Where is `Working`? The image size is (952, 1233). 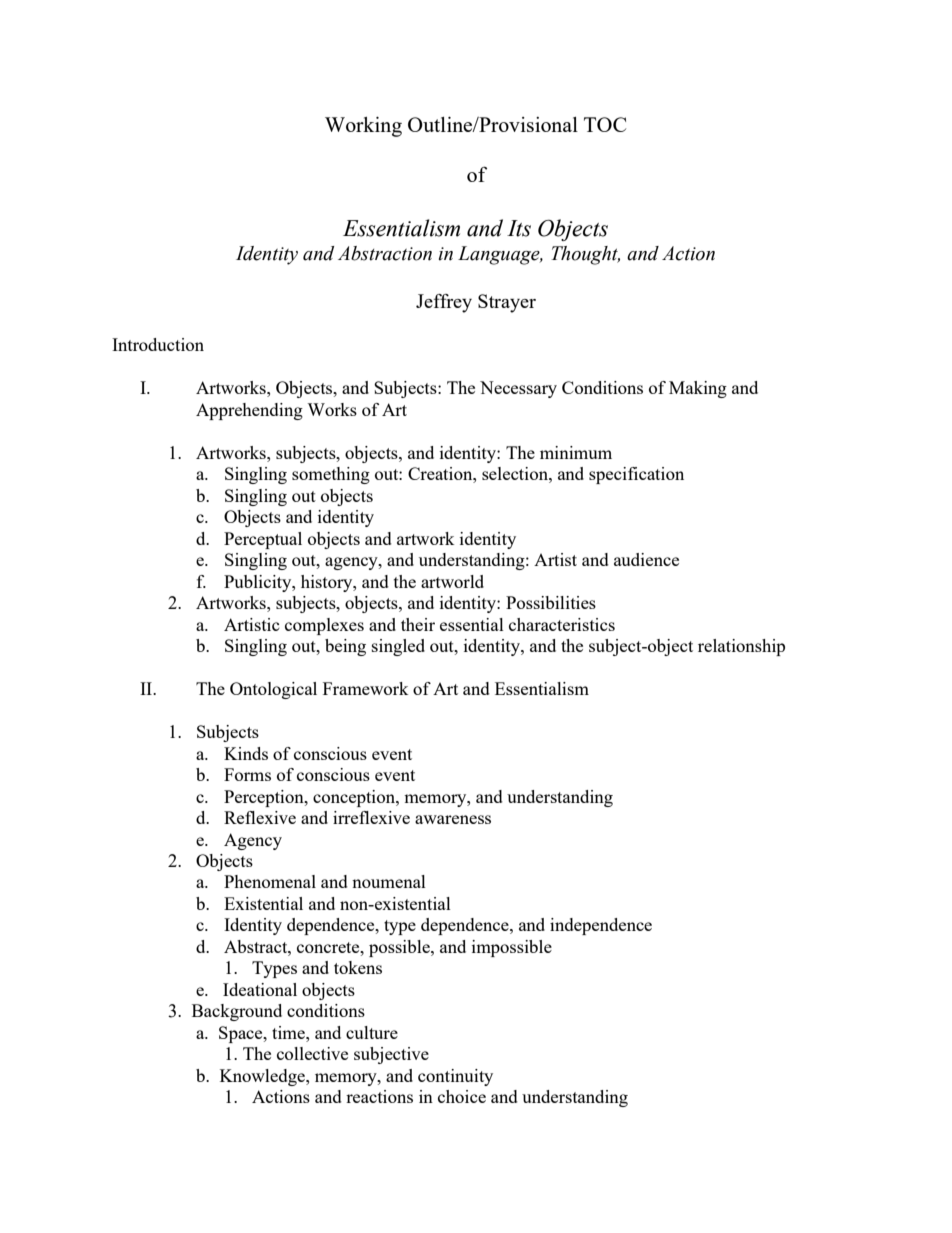 Working is located at coordinates (363, 127).
